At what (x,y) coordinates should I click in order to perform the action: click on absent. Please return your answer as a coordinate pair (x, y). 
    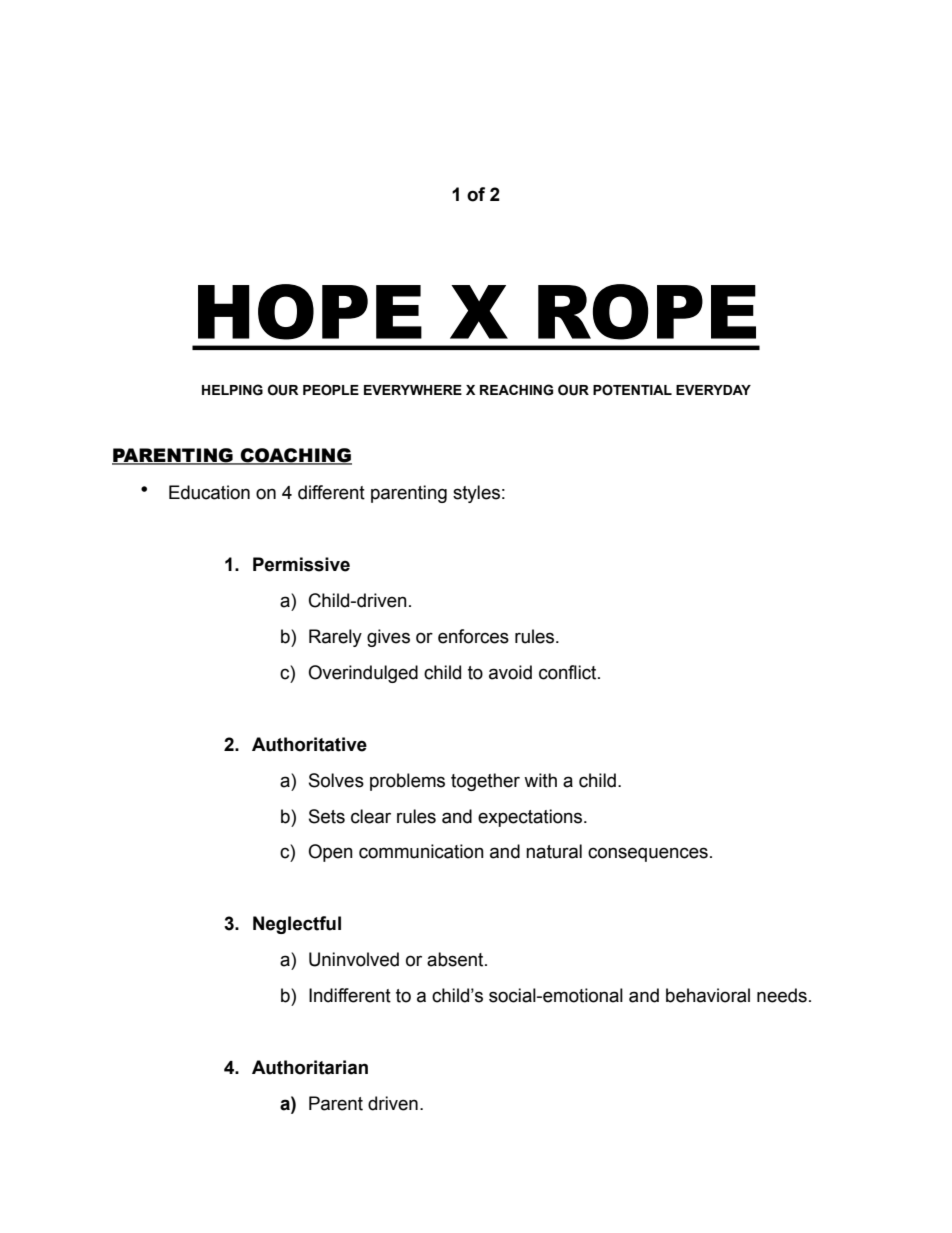
    Looking at the image, I should click on (456, 959).
